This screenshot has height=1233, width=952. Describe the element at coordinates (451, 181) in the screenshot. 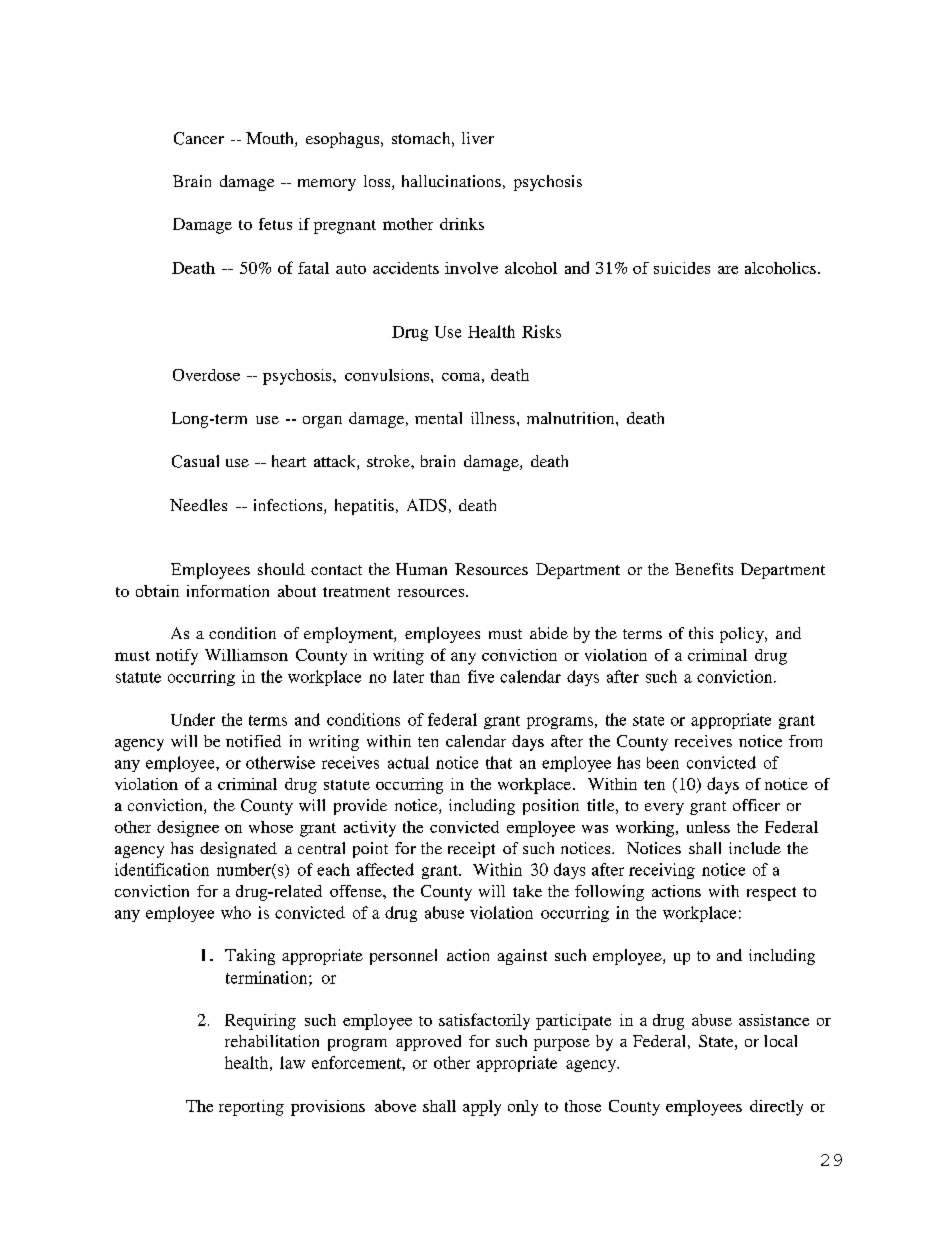

I see `hallucinations` at that location.
